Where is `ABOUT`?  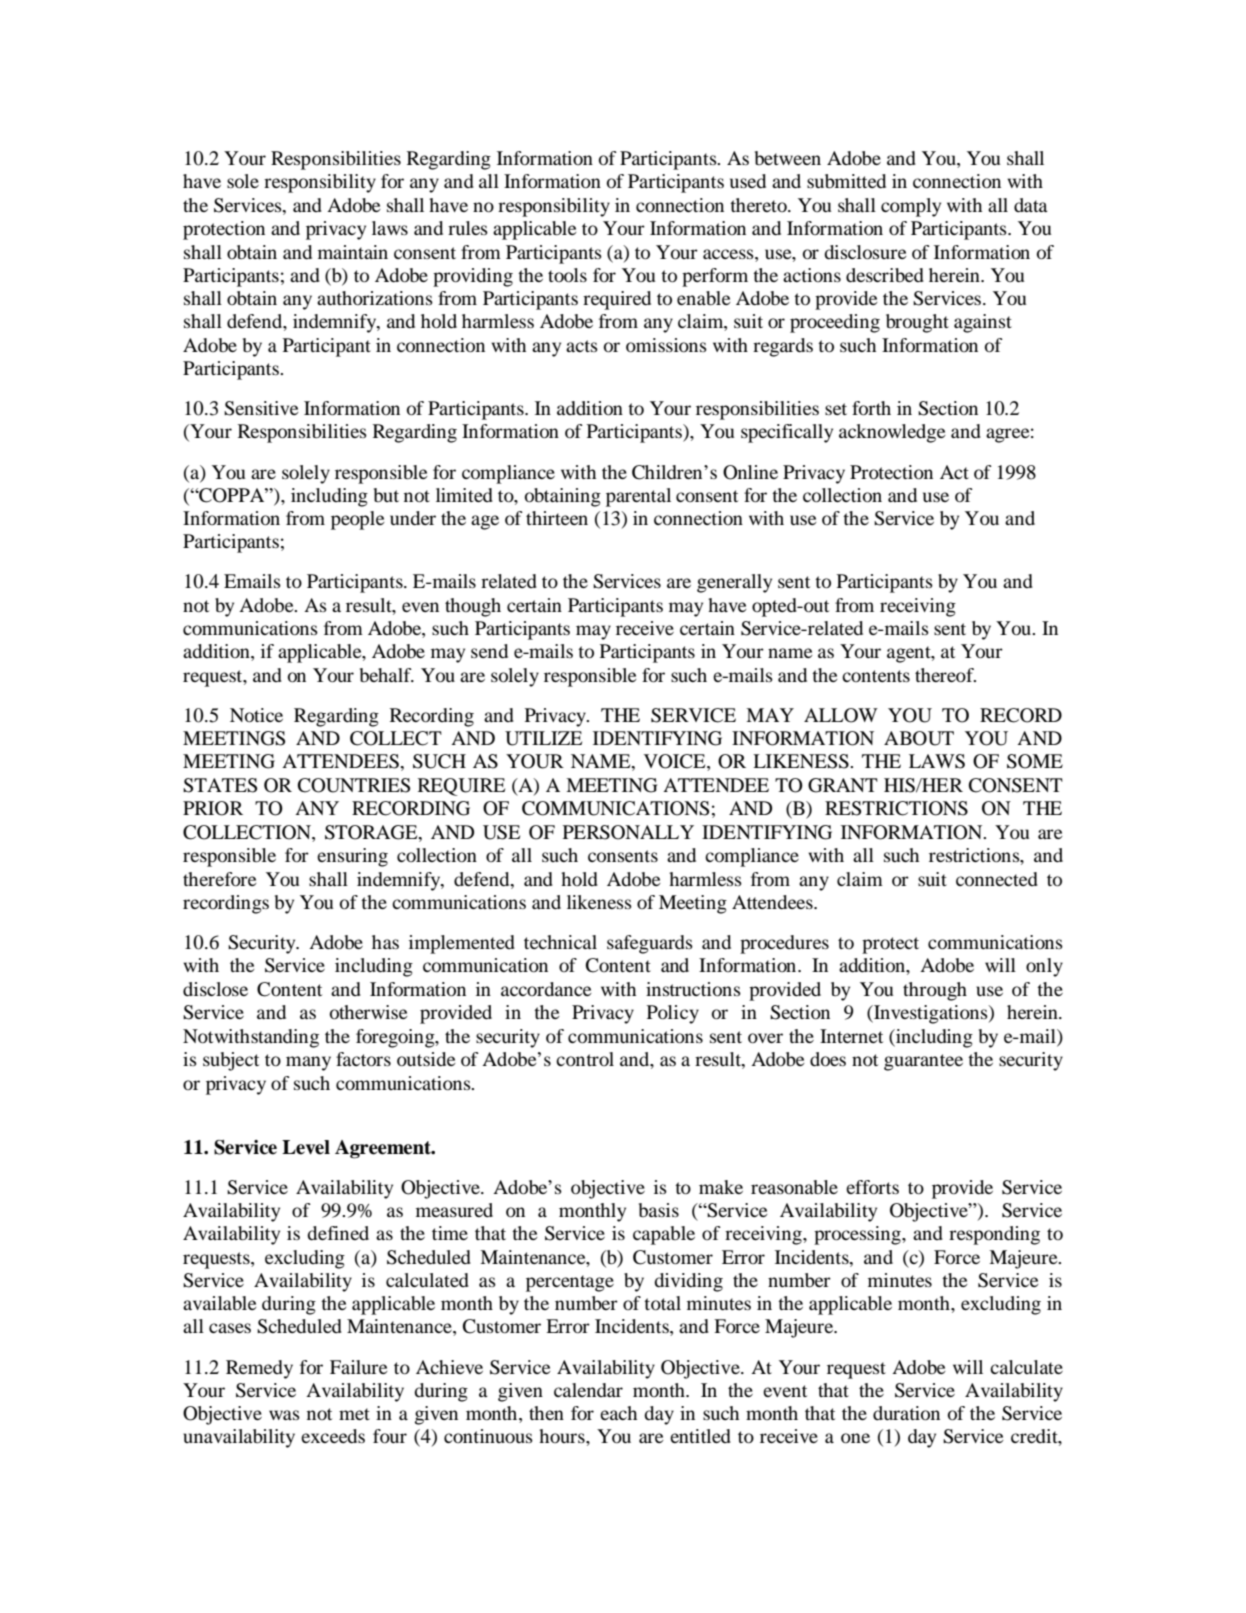 ABOUT is located at coordinates (919, 738).
